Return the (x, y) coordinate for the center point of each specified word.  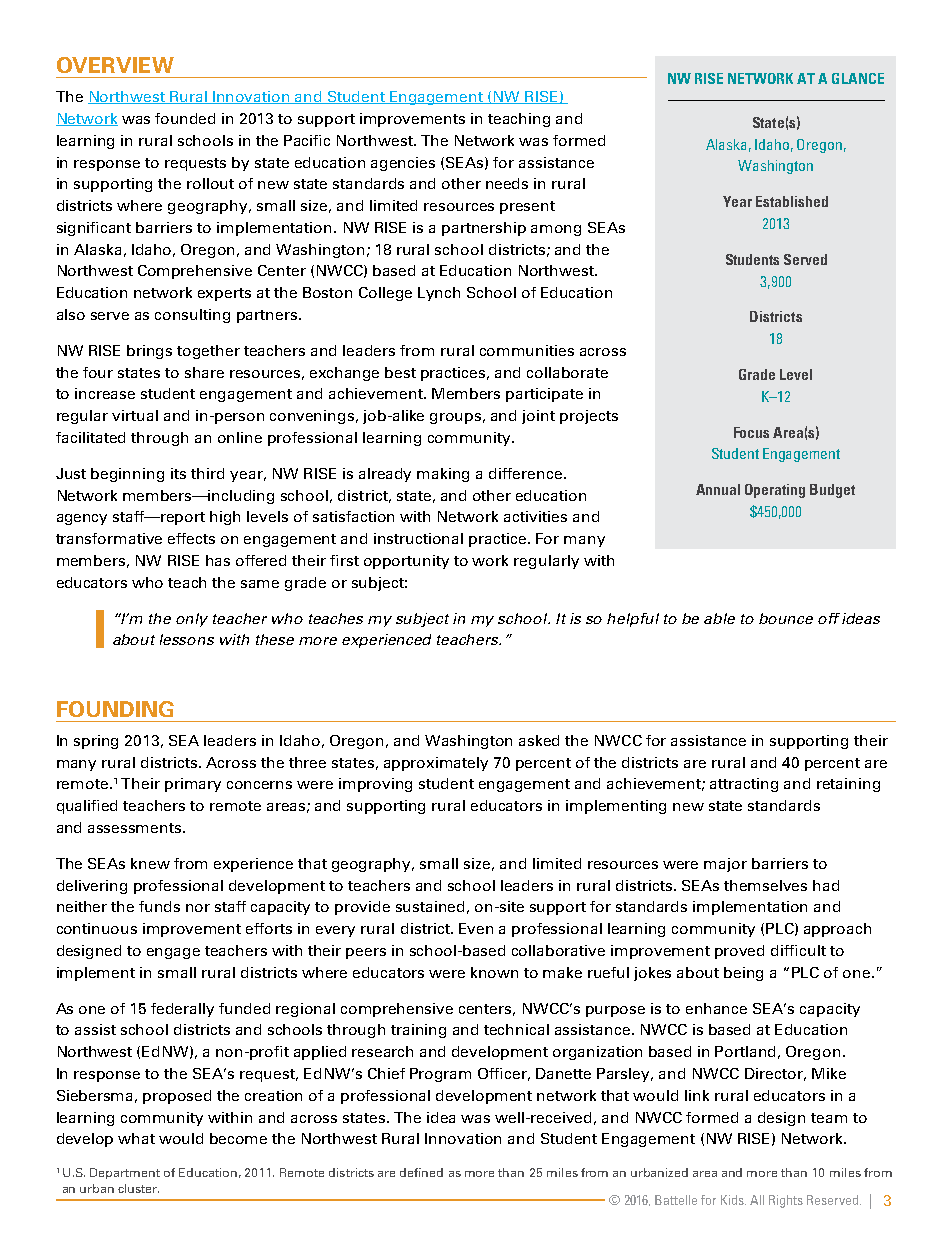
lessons (187, 639)
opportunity (406, 562)
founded (185, 118)
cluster (138, 1188)
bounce (786, 618)
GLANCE (858, 78)
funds (159, 906)
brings (149, 352)
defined (421, 1172)
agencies (403, 164)
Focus (751, 432)
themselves (765, 885)
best (400, 372)
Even (476, 928)
